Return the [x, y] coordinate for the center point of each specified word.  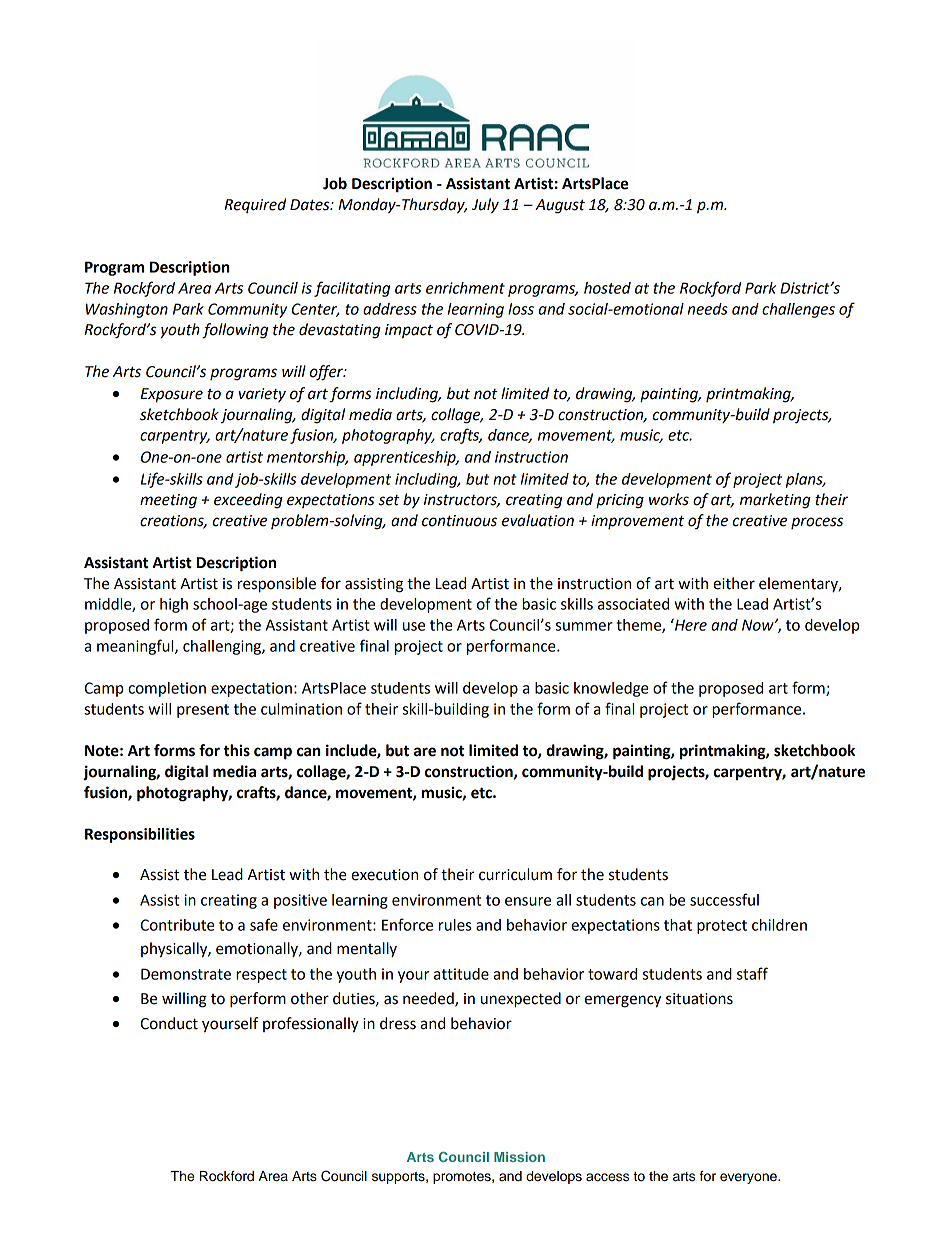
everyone [749, 1178]
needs [708, 309]
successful [724, 899]
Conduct [169, 1023]
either [734, 583]
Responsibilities [140, 835]
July [485, 206]
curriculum [515, 874]
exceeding [248, 501]
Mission [519, 1157]
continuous [459, 521]
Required [255, 205]
